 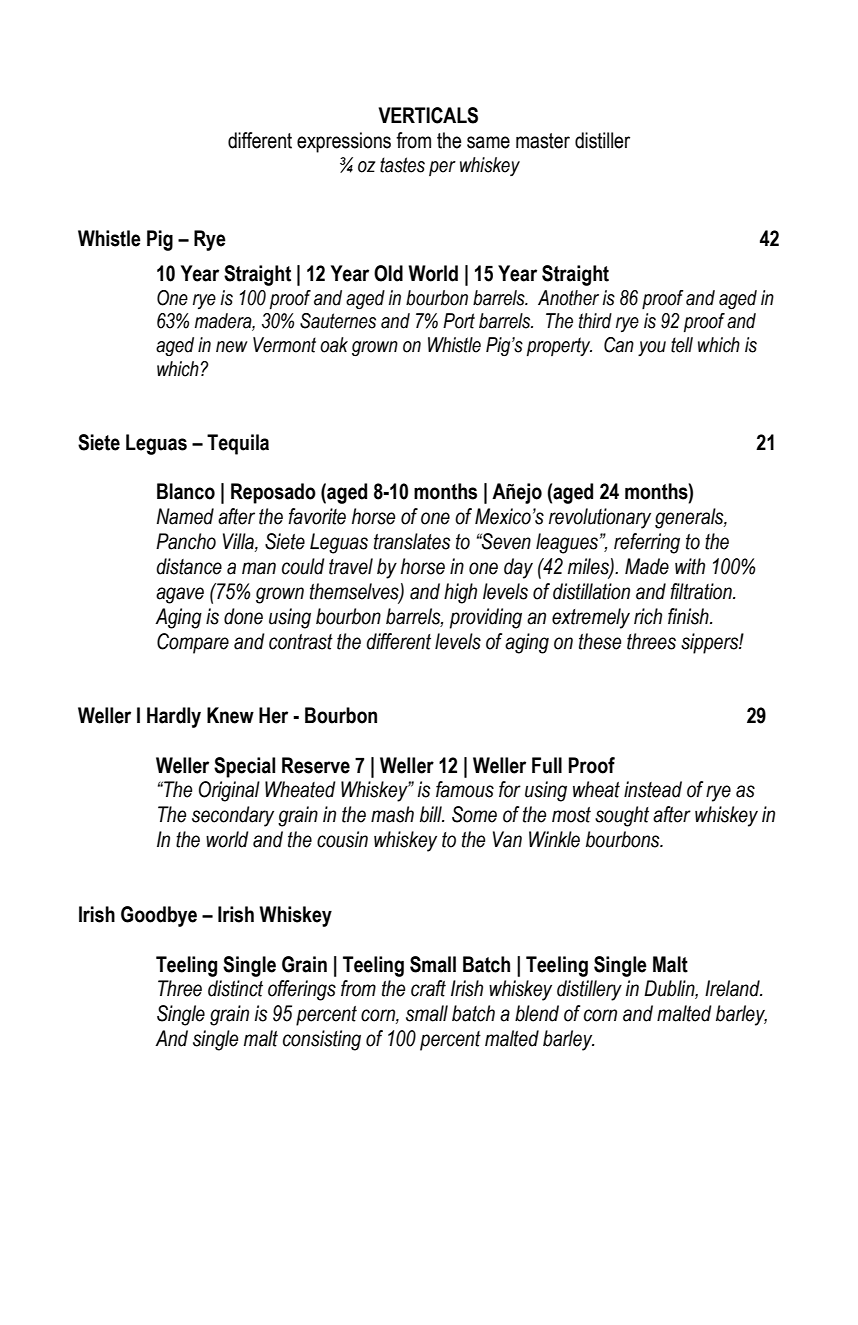 I want to click on instead, so click(x=653, y=789).
